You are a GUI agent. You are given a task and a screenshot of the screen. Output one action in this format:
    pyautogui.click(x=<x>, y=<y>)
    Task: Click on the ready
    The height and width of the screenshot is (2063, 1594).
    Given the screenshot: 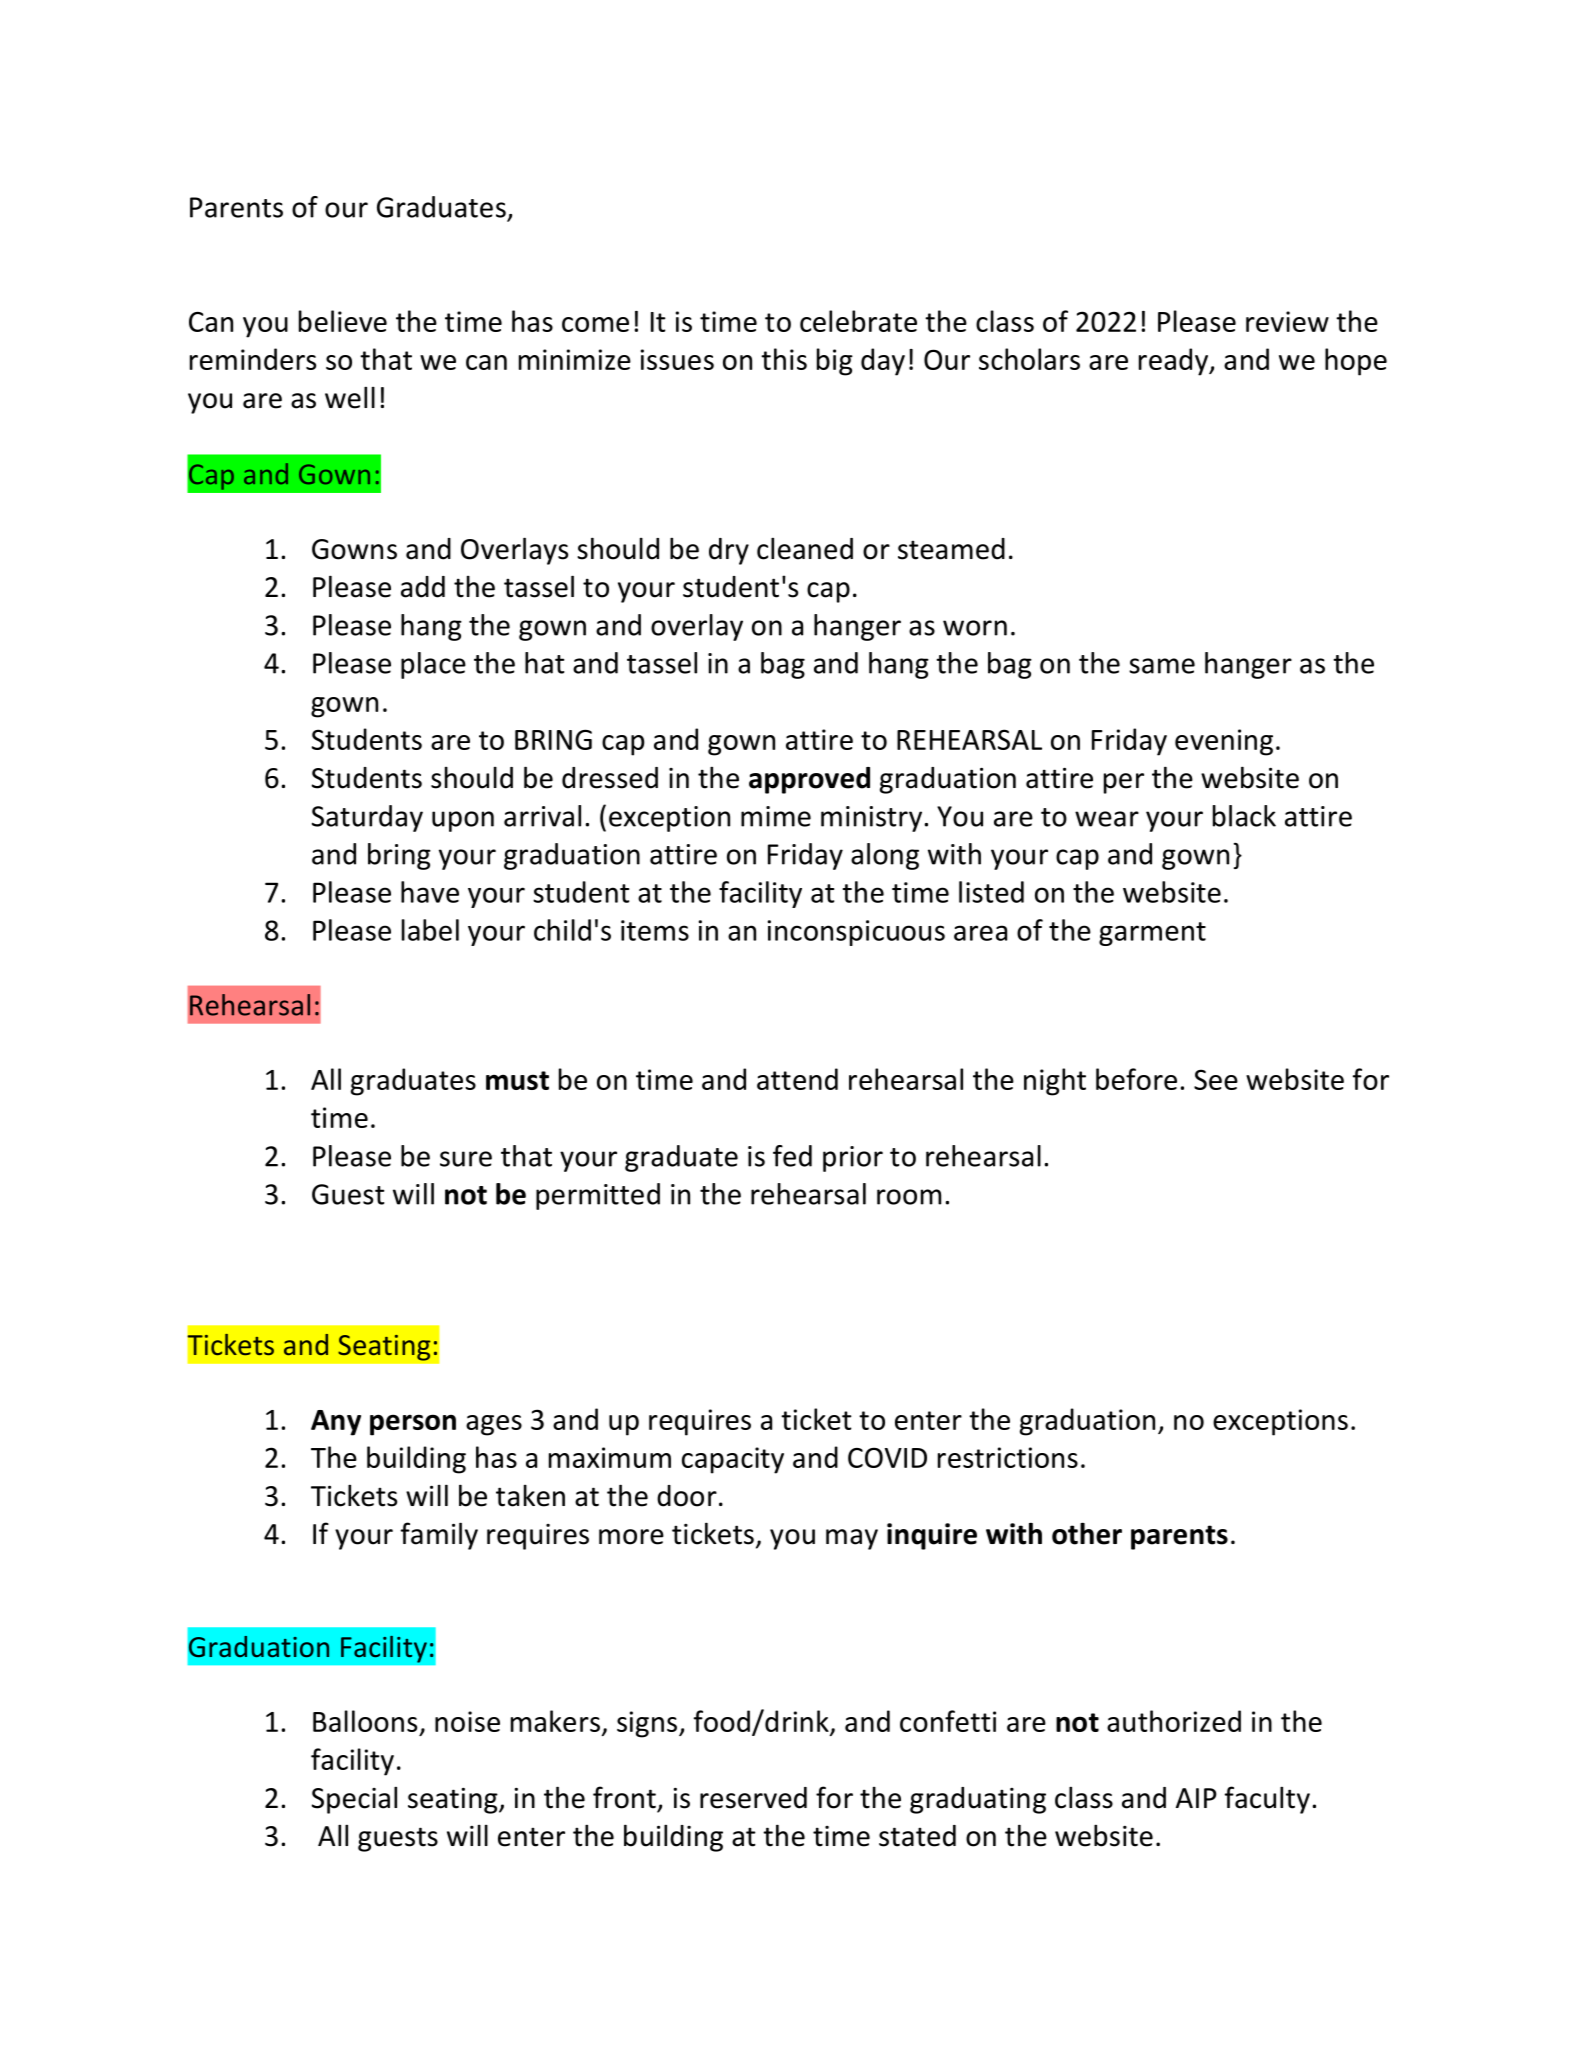 What is the action you would take?
    pyautogui.click(x=1174, y=362)
